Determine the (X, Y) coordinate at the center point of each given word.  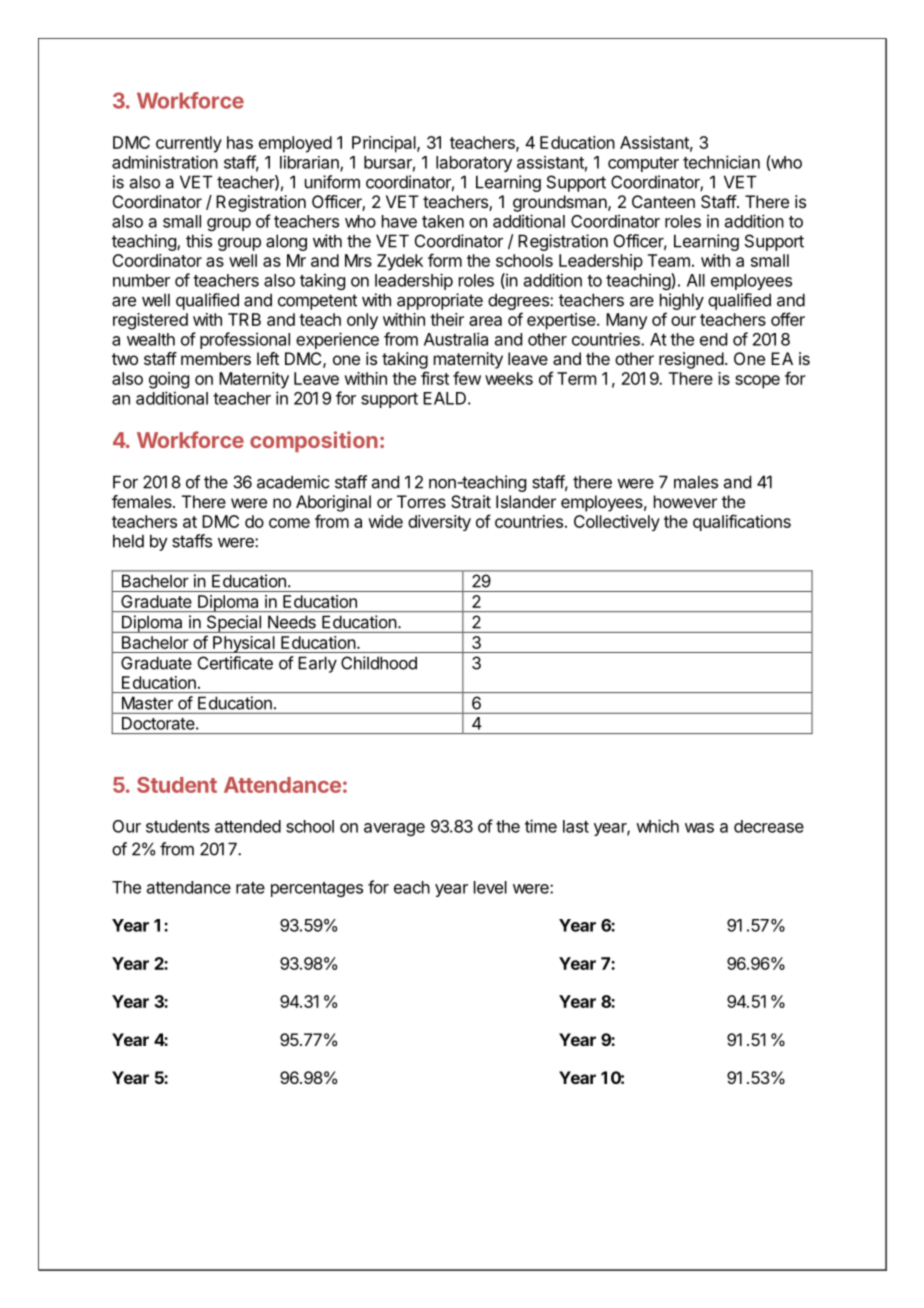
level (490, 887)
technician (721, 162)
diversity (439, 523)
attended (248, 826)
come (289, 523)
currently (189, 144)
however (685, 501)
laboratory (474, 164)
